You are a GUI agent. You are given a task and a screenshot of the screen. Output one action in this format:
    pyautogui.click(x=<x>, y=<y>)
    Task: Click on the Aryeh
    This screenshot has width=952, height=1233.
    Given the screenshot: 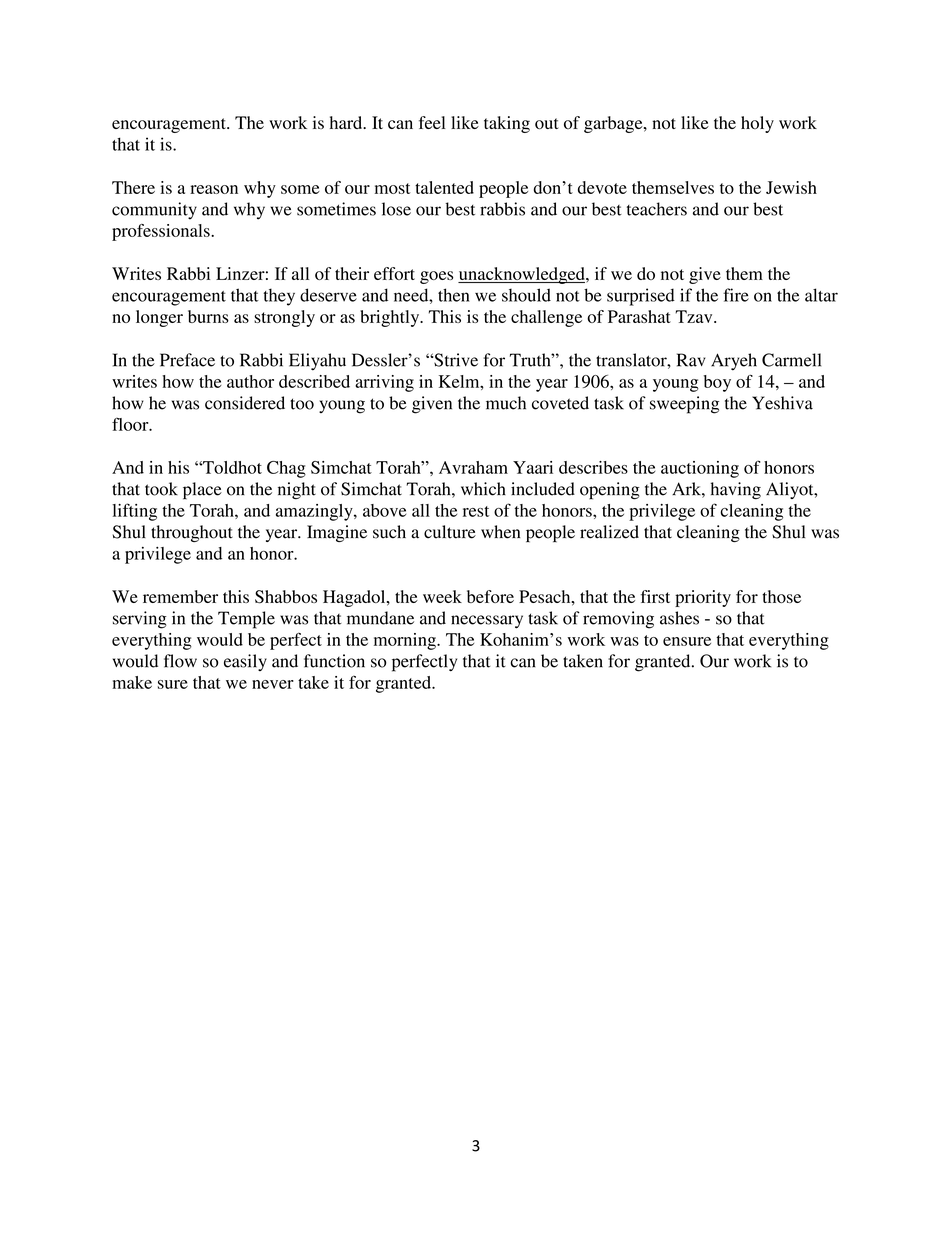 What is the action you would take?
    pyautogui.click(x=734, y=362)
